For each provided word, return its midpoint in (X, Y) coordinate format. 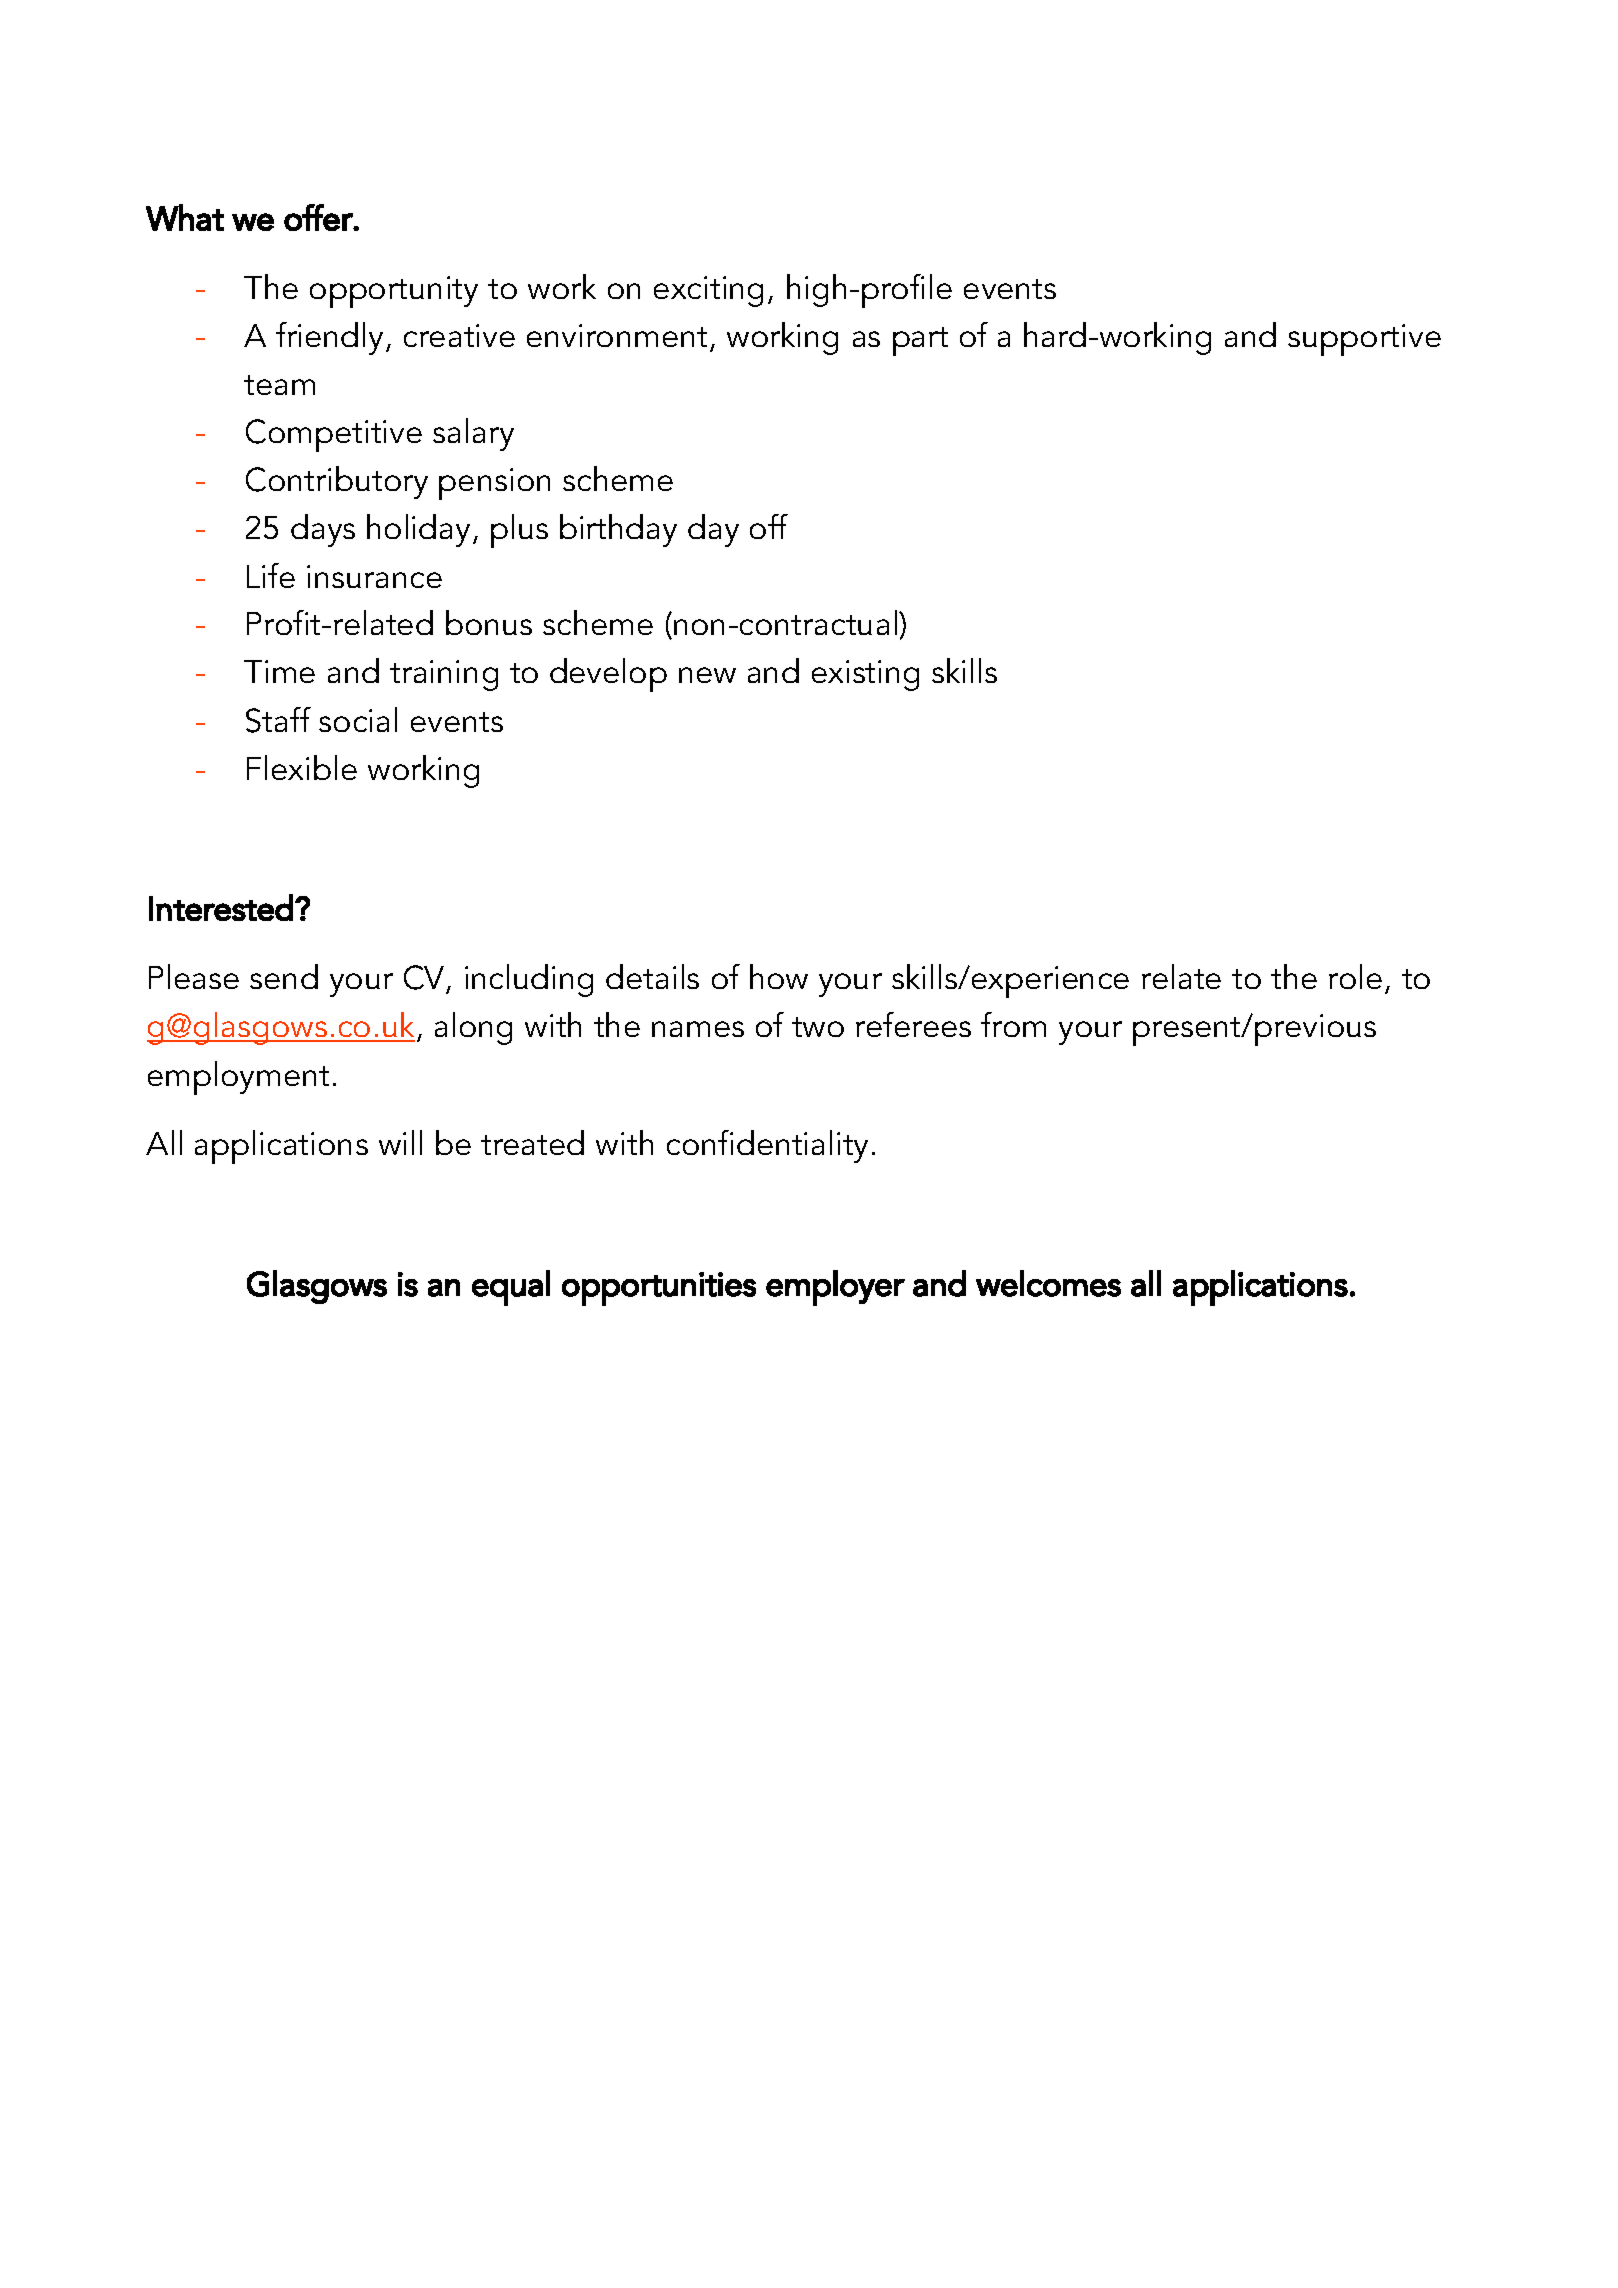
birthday (618, 530)
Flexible (302, 767)
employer (835, 1288)
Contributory (337, 482)
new (707, 675)
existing (865, 675)
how (779, 976)
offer (319, 217)
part (920, 341)
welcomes (1048, 1283)
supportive (1364, 340)
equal (511, 1288)
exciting (708, 291)
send (284, 976)
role (1355, 976)
